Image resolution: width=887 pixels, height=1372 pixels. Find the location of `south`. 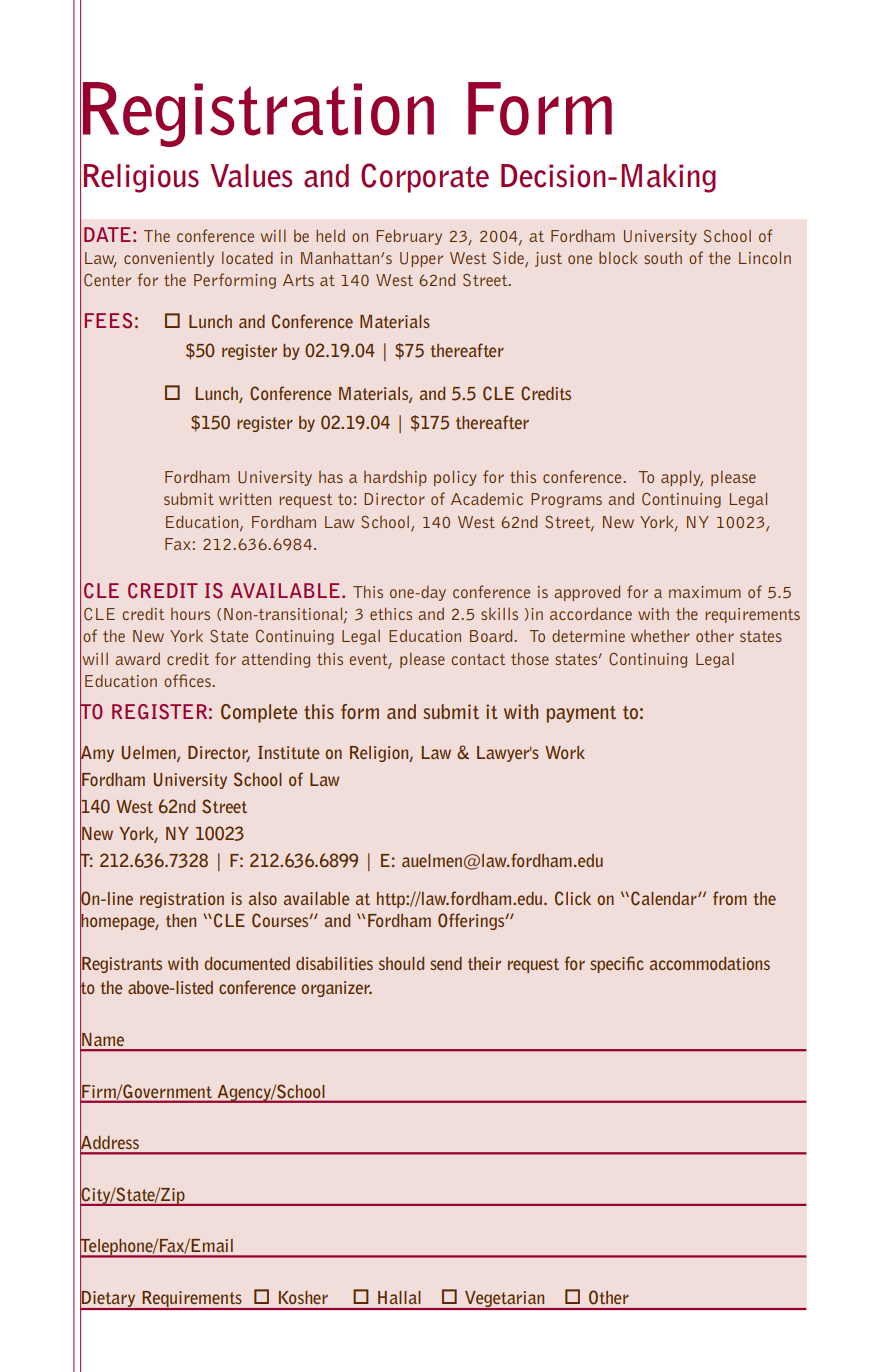

south is located at coordinates (663, 258).
